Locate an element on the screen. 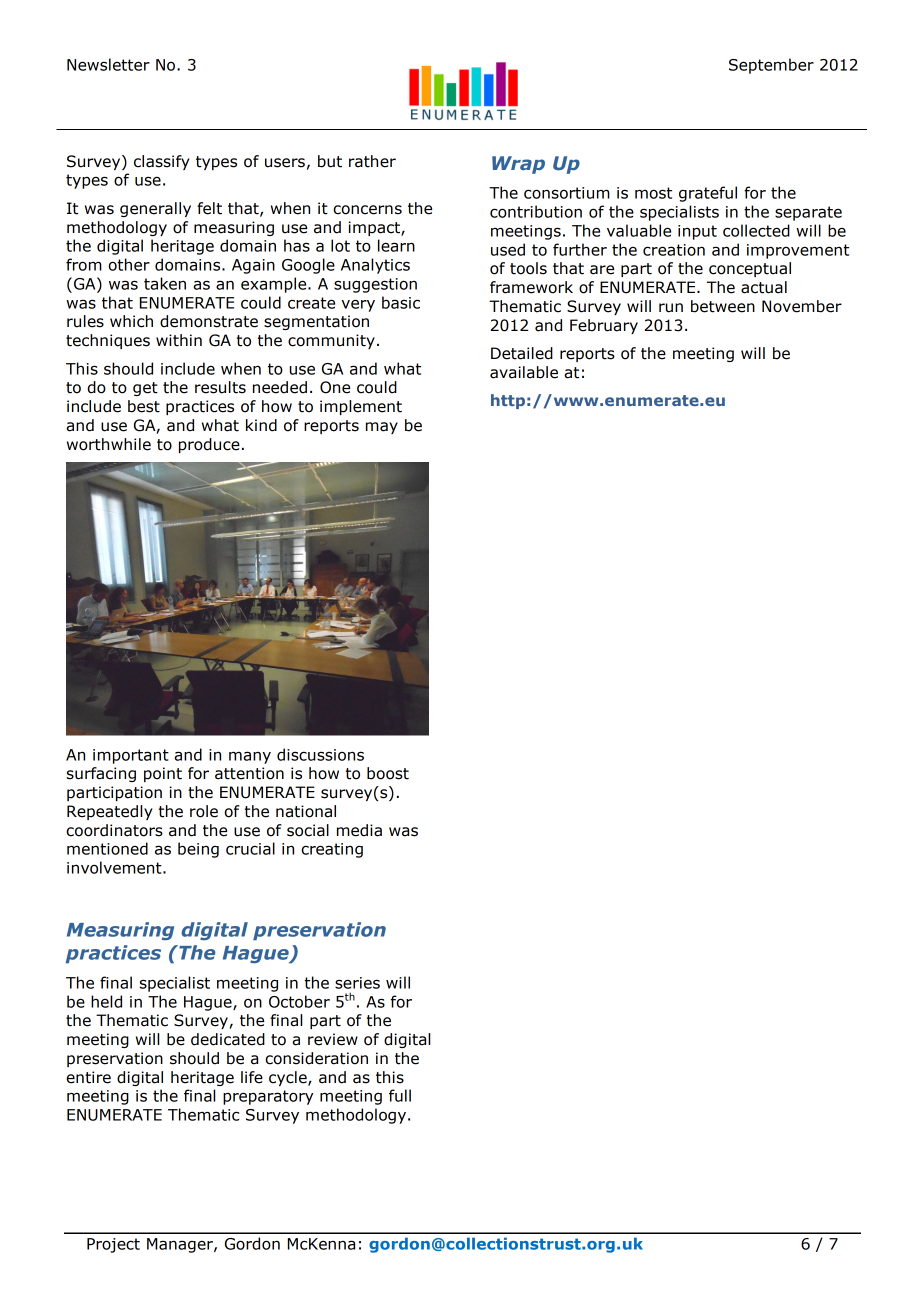  Project is located at coordinates (113, 1245).
